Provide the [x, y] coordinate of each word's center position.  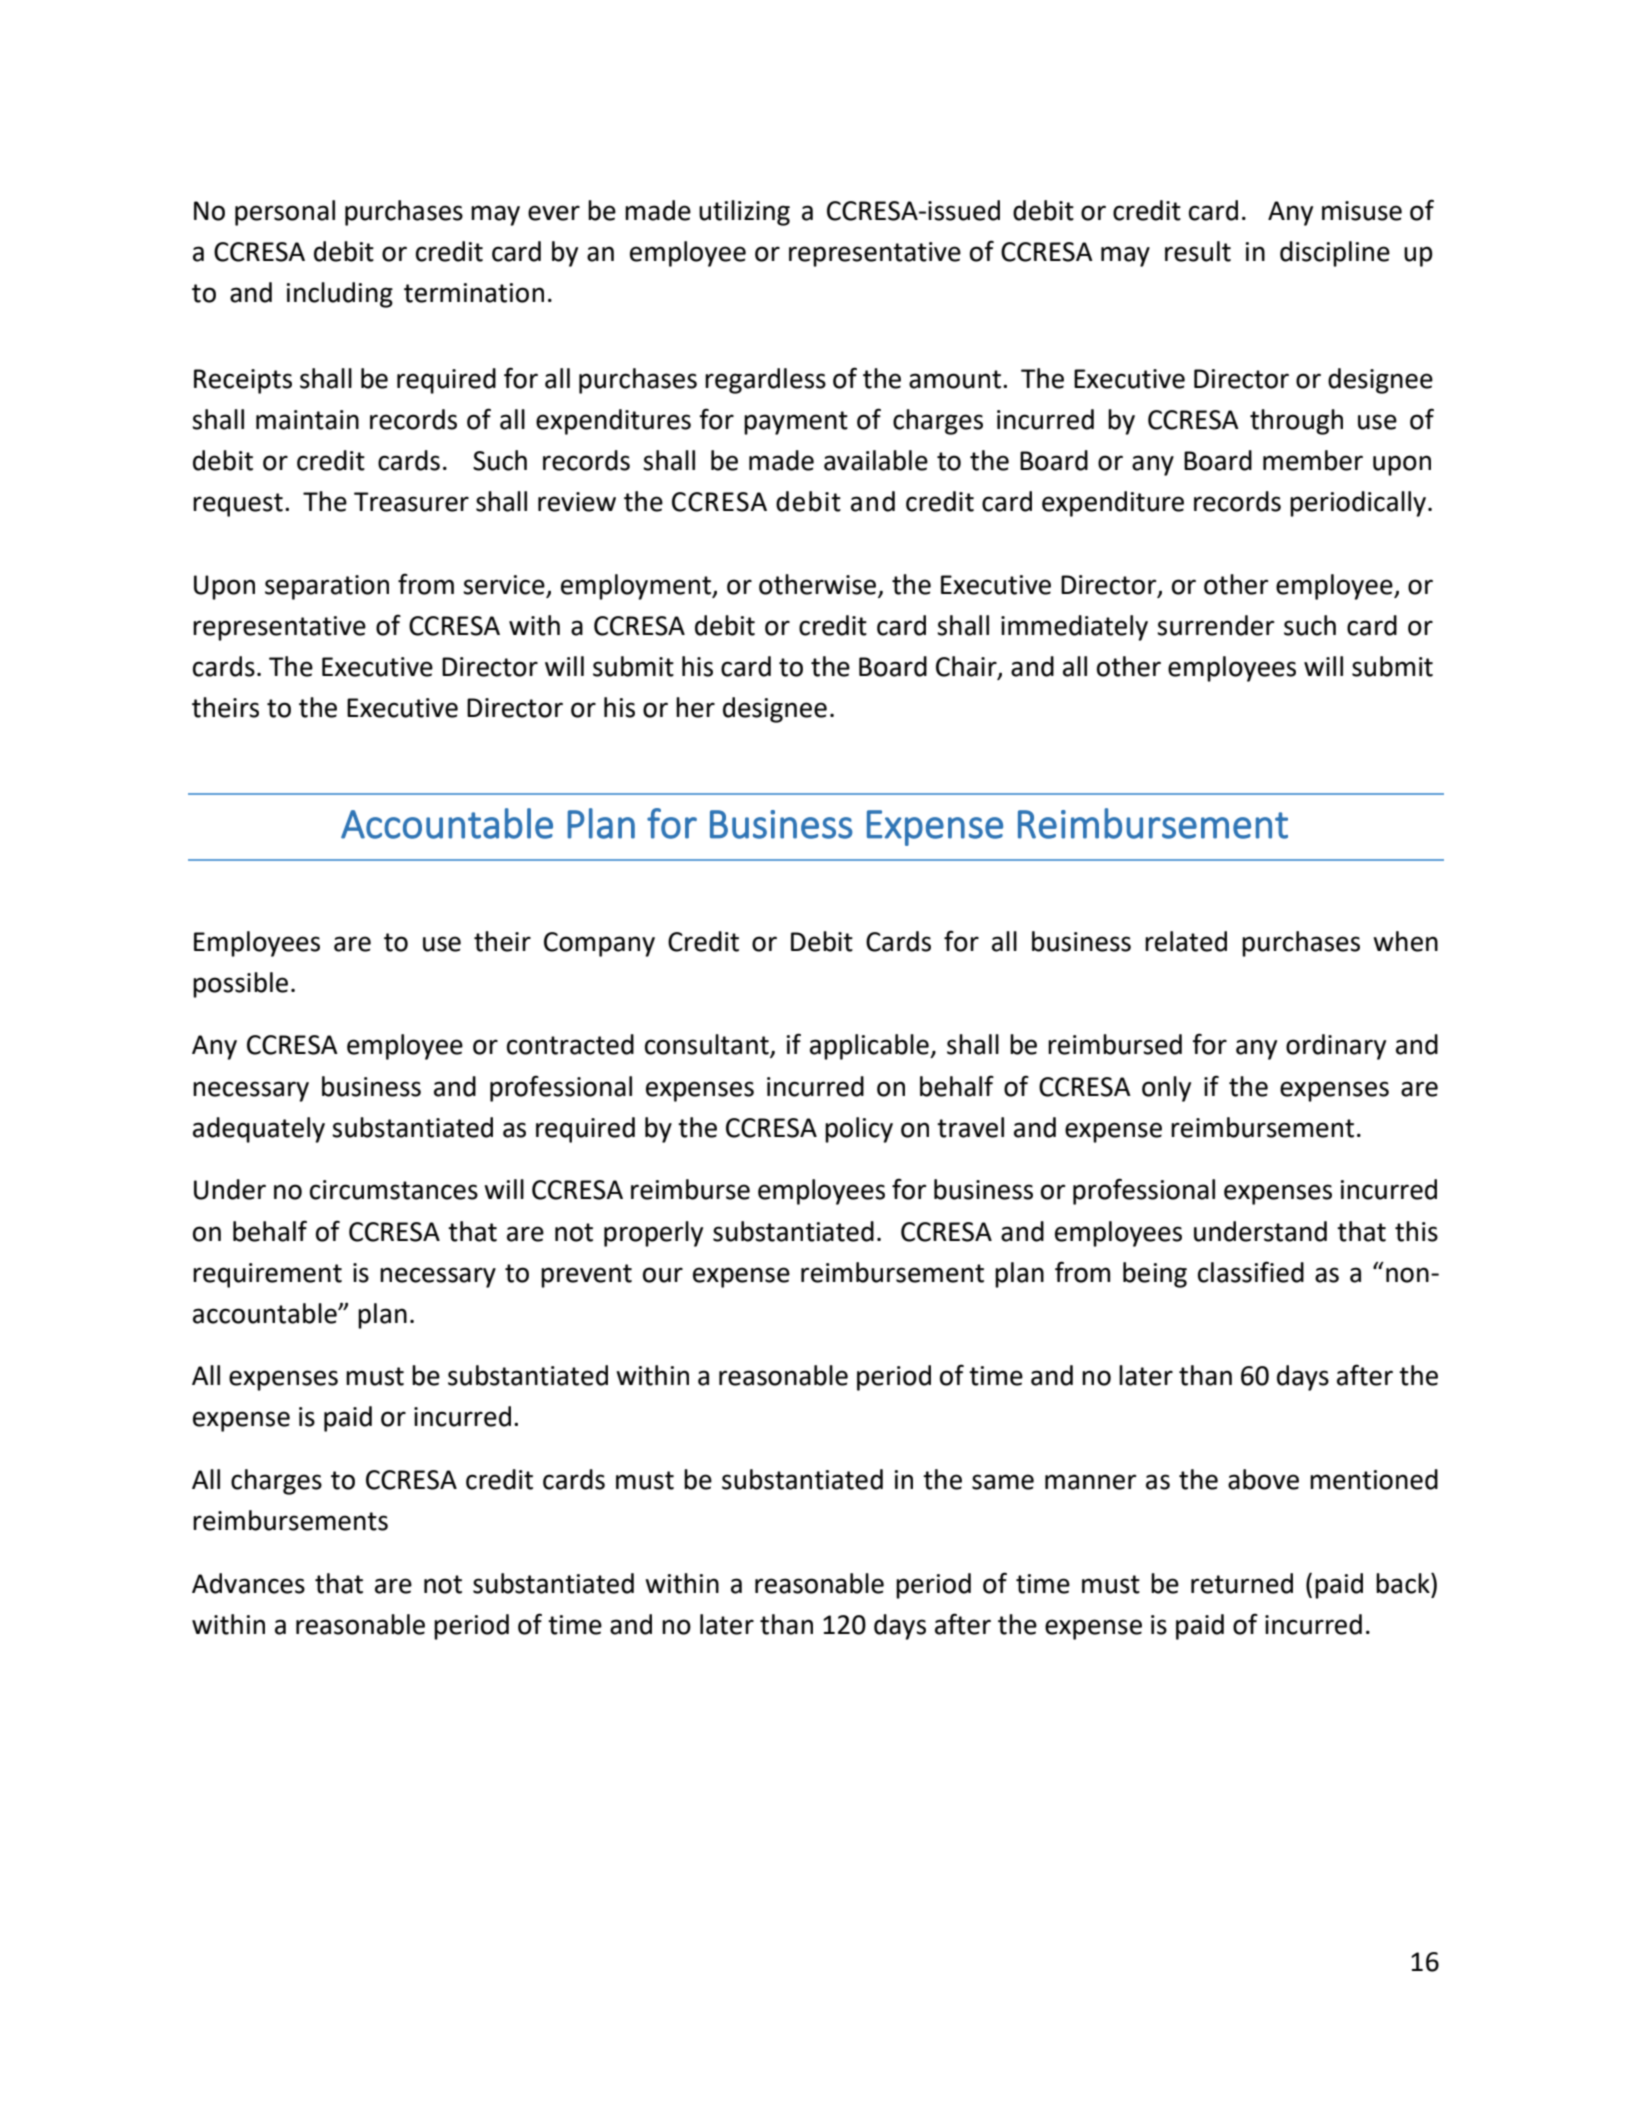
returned [1242, 1583]
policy [859, 1130]
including [340, 295]
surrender [1215, 625]
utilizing [744, 213]
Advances [248, 1583]
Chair [967, 667]
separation [327, 587]
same [1003, 1482]
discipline [1335, 254]
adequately [259, 1130]
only [1166, 1089]
